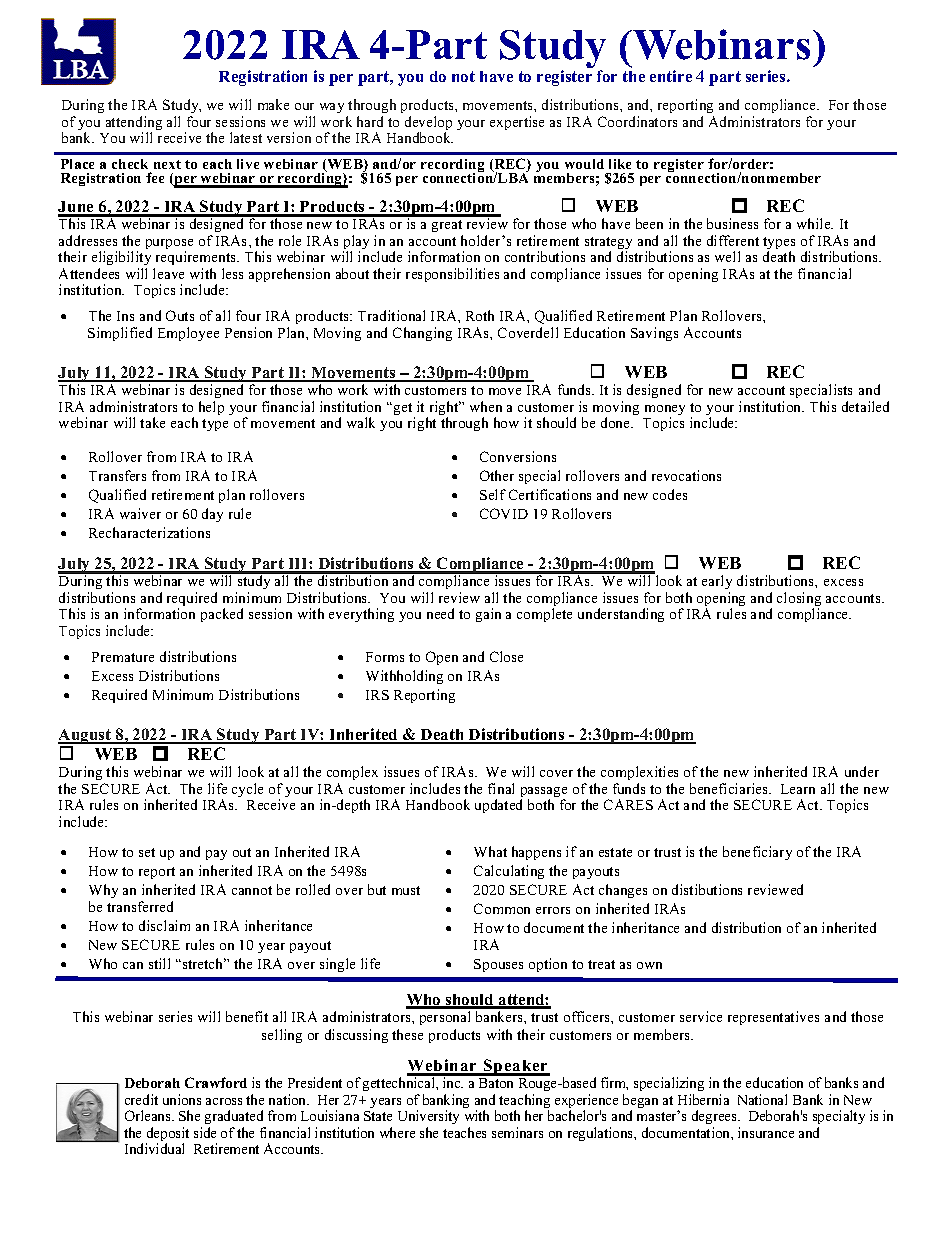 This document has height=1233, width=952. What do you see at coordinates (182, 1099) in the document?
I see `unions` at bounding box center [182, 1099].
